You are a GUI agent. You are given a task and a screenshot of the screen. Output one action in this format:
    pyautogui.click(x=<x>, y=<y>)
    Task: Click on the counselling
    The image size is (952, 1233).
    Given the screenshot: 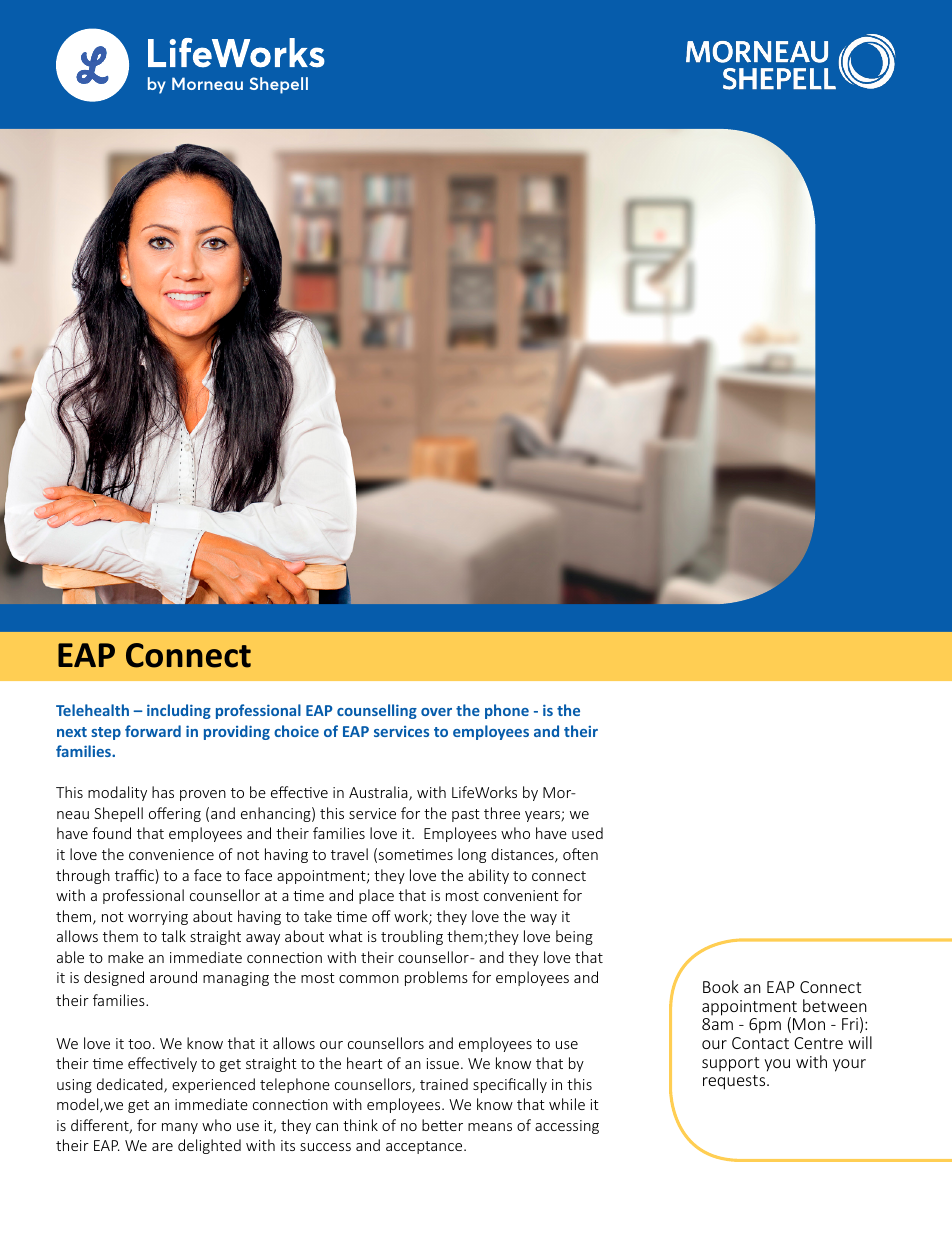 What is the action you would take?
    pyautogui.click(x=377, y=711)
